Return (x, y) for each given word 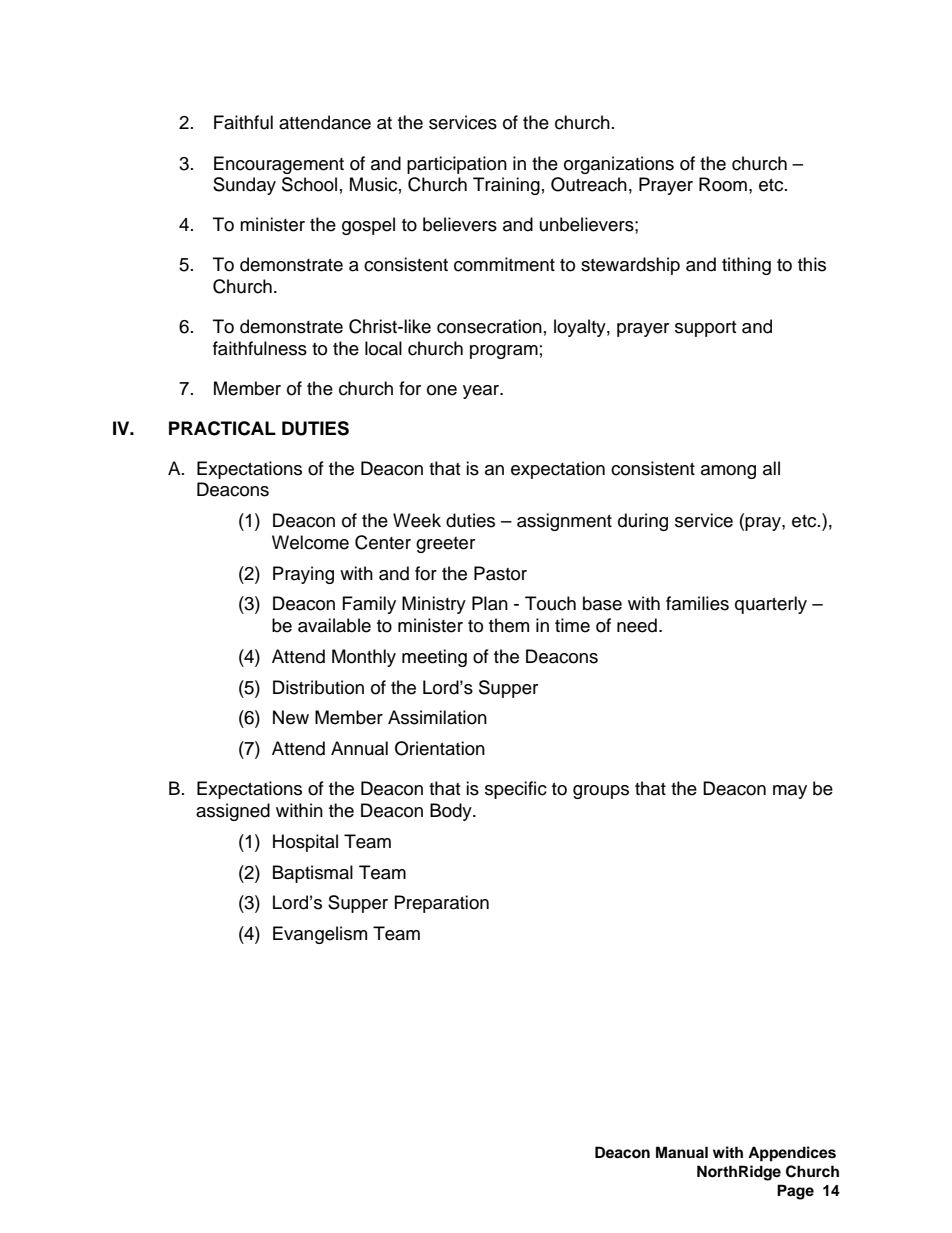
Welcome (310, 542)
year (482, 392)
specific (516, 790)
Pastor (500, 573)
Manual (682, 1152)
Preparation (442, 904)
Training (506, 186)
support (705, 329)
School (309, 184)
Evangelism (320, 935)
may (790, 792)
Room (723, 184)
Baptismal (313, 874)
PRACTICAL (222, 428)
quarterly (771, 605)
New (291, 717)
